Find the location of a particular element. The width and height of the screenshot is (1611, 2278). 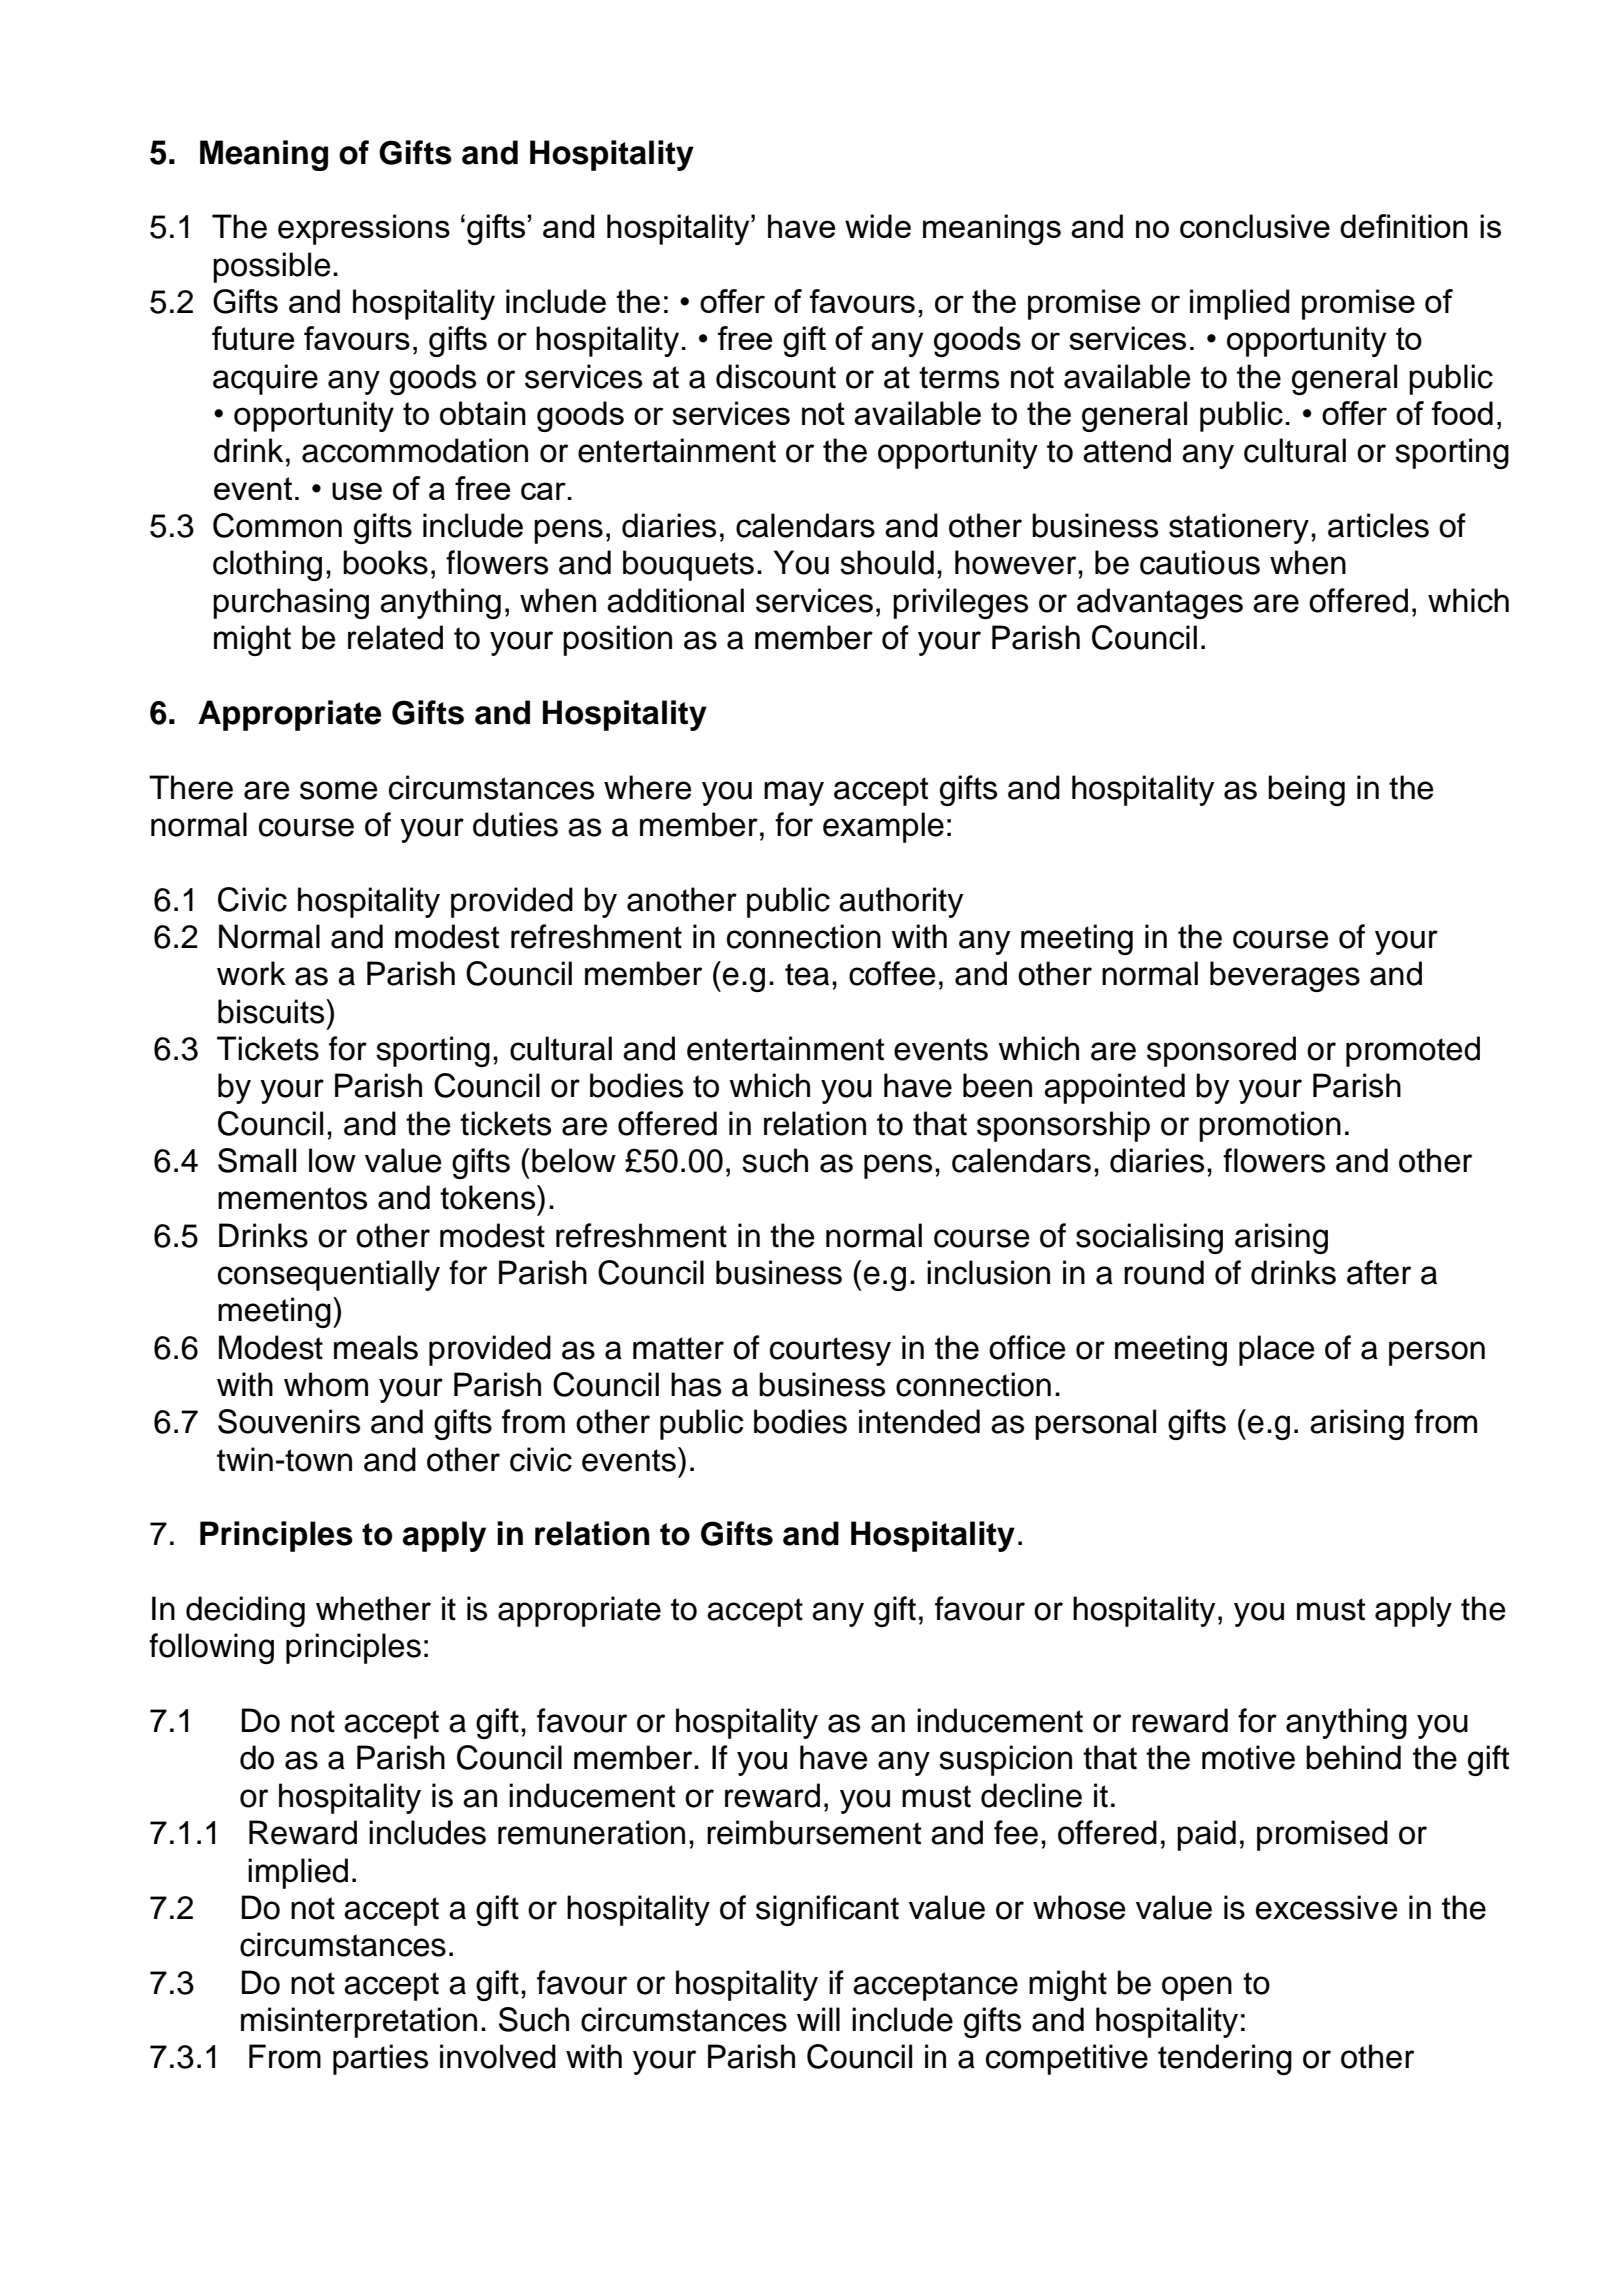

will is located at coordinates (818, 2019).
